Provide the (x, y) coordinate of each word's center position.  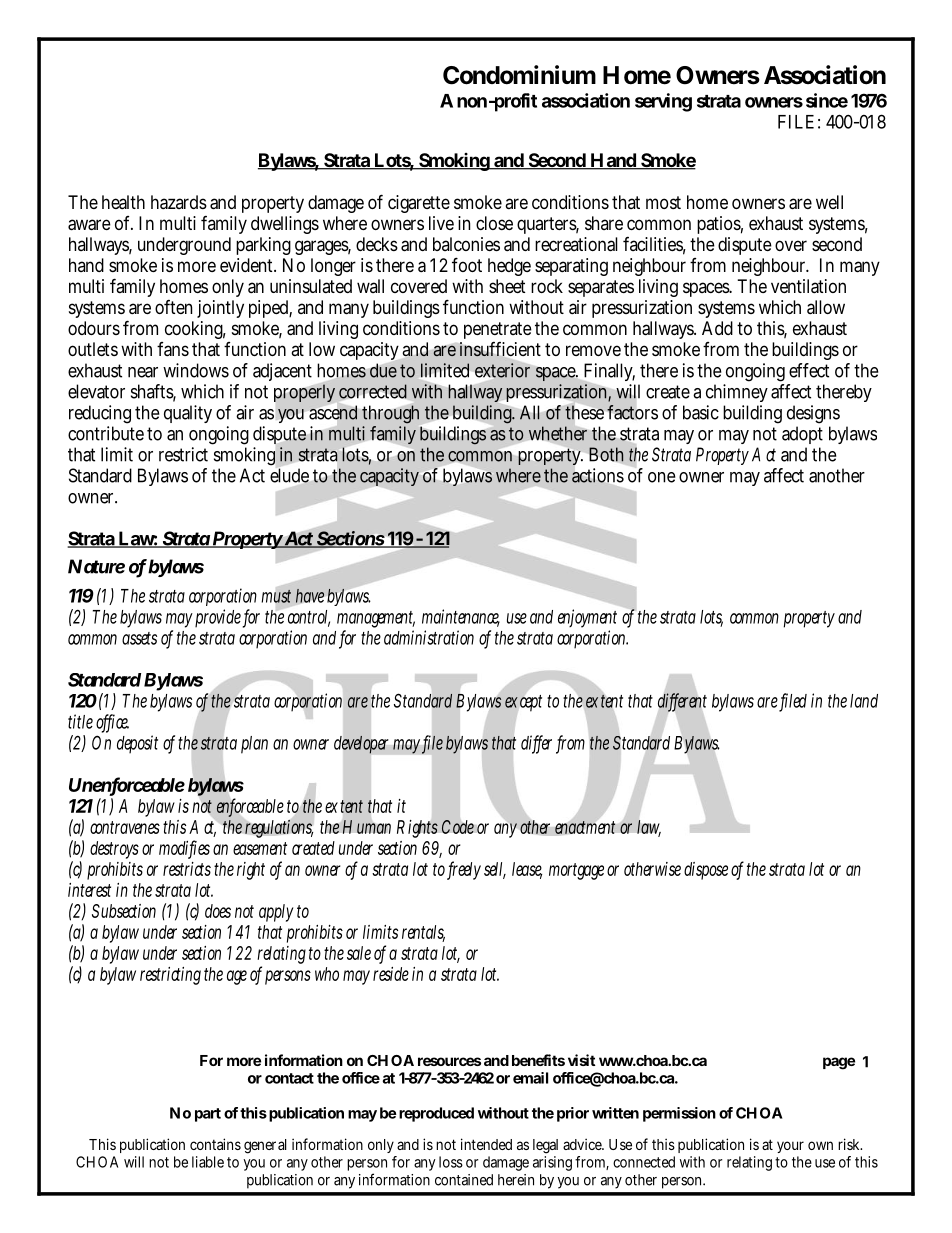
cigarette (419, 204)
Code (457, 827)
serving (663, 102)
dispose (706, 871)
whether (558, 433)
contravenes (125, 827)
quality (188, 414)
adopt (802, 435)
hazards (179, 202)
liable (208, 1162)
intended (486, 1144)
